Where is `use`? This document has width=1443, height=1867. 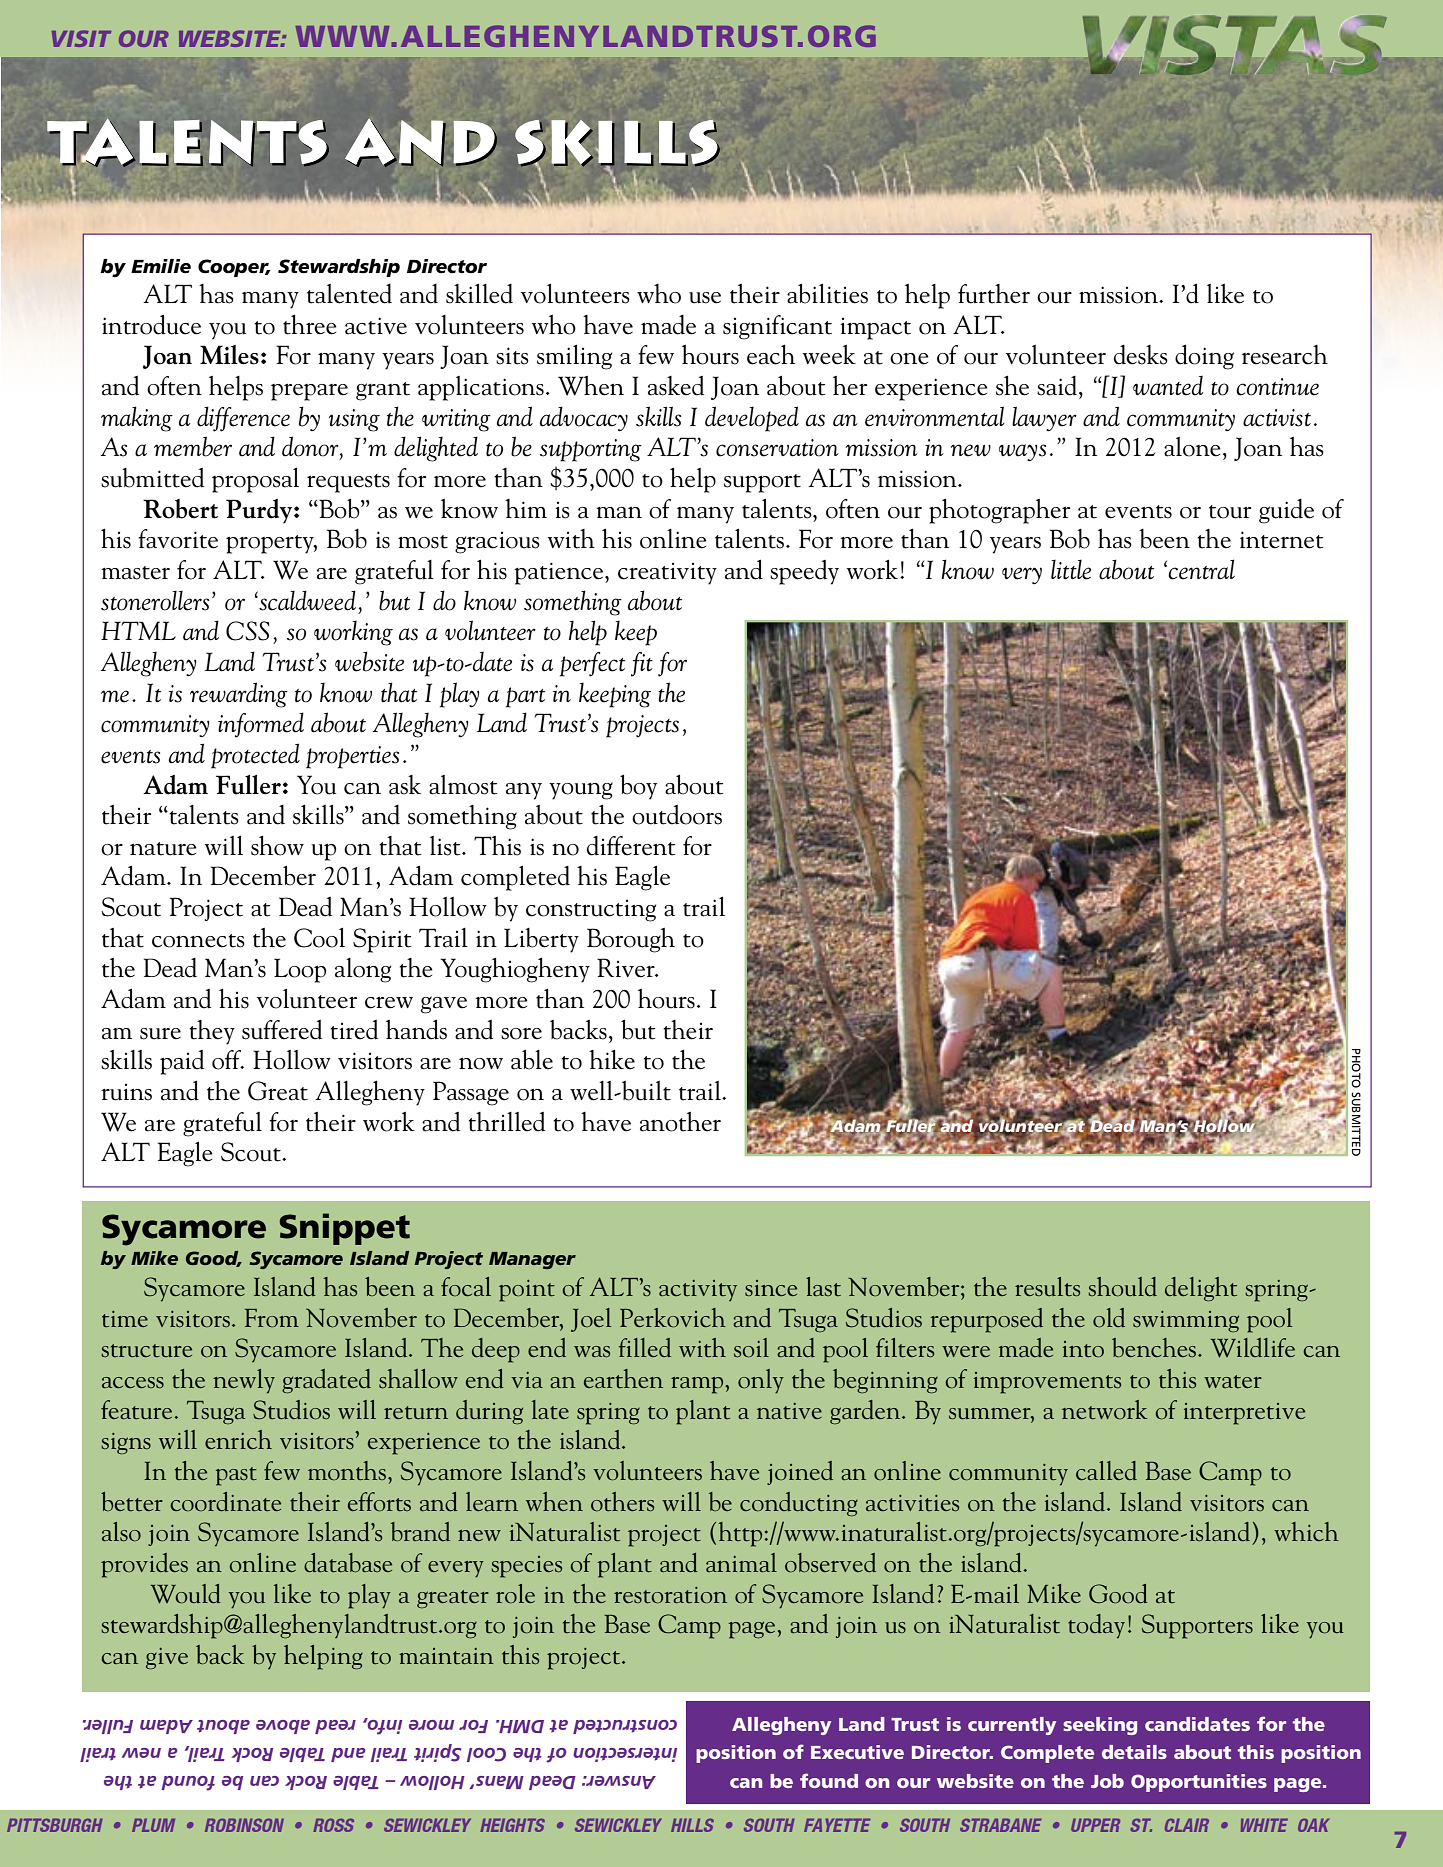 use is located at coordinates (705, 298).
